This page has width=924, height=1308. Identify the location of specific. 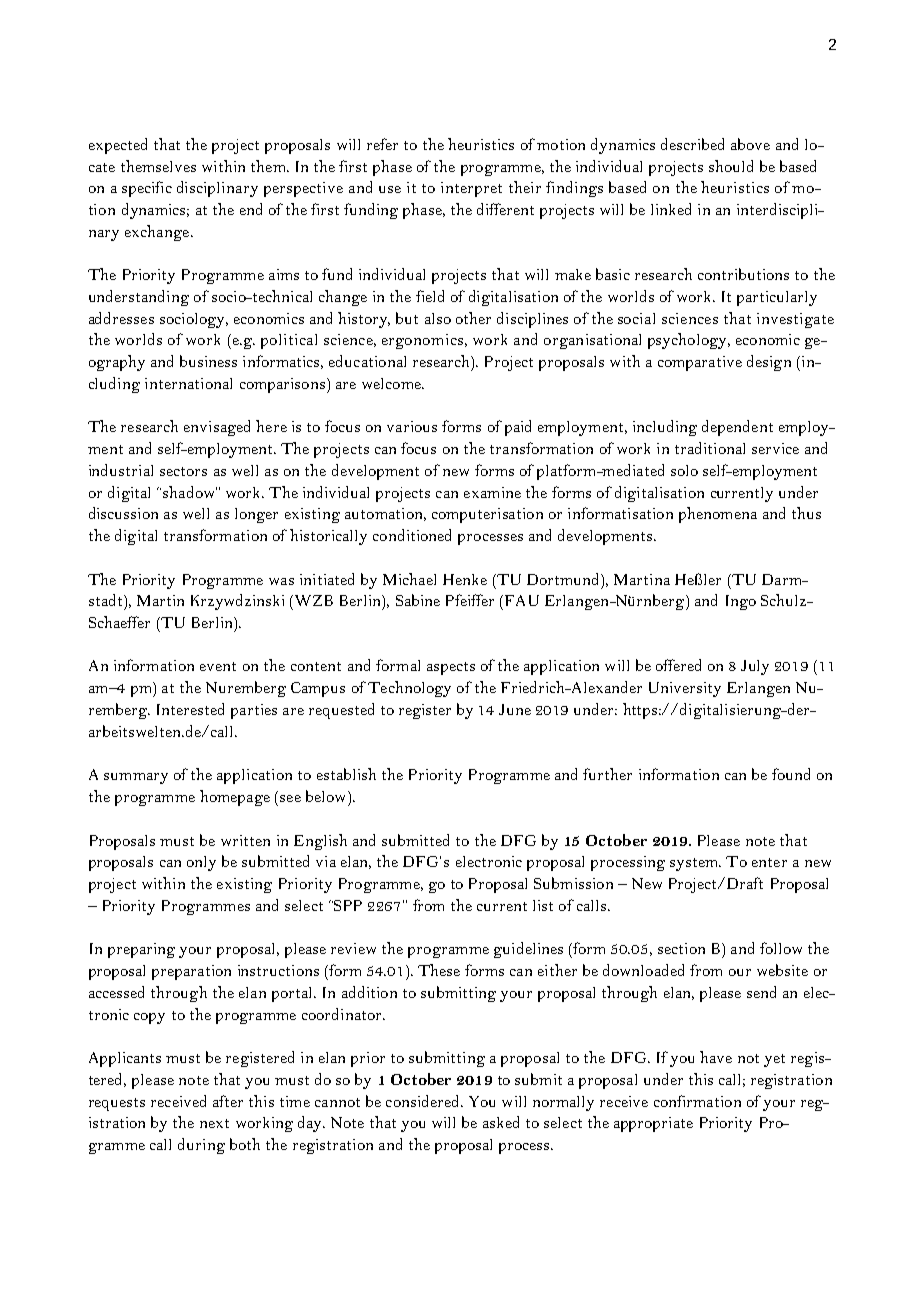
(147, 189).
